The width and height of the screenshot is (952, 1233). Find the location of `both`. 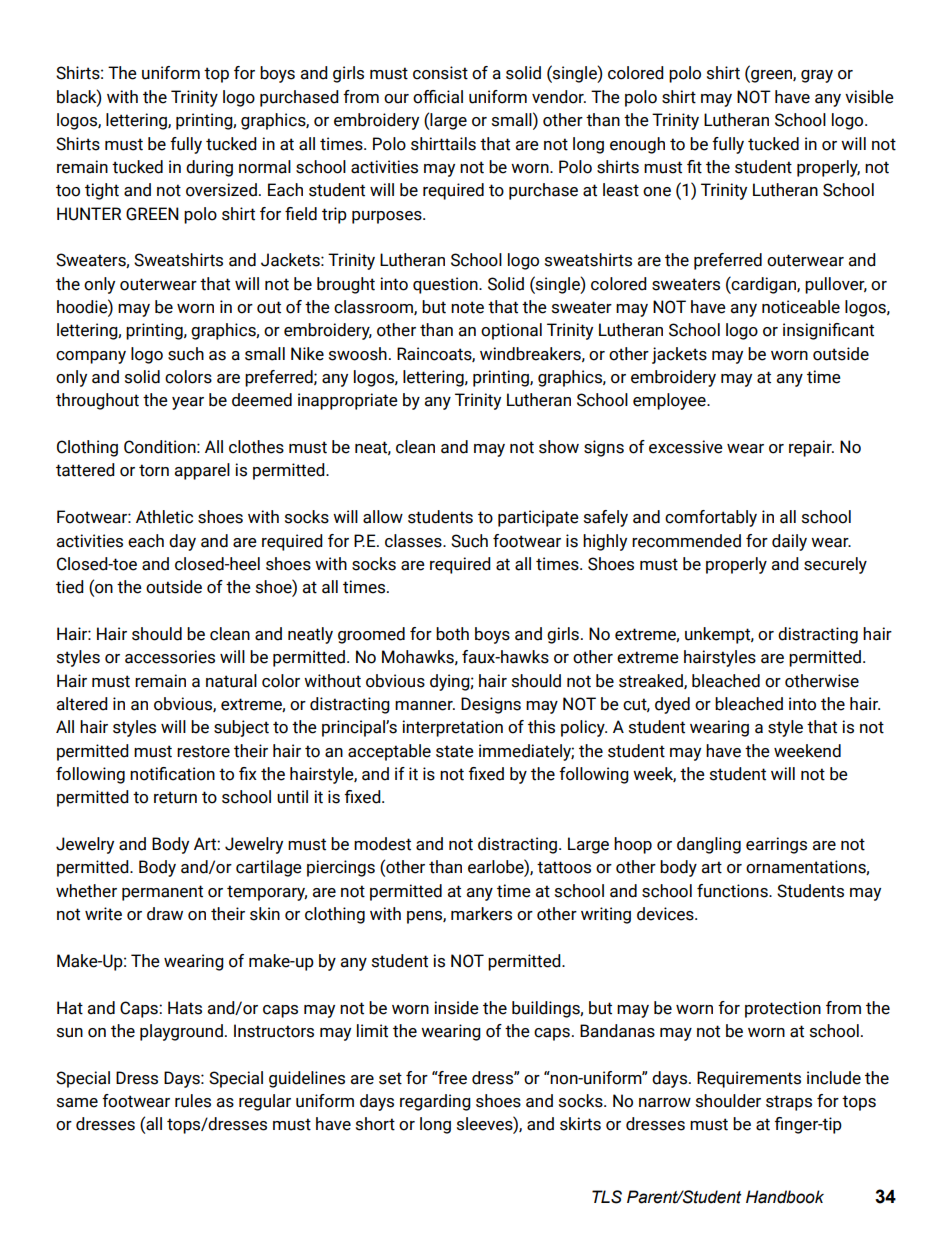

both is located at coordinates (452, 634).
